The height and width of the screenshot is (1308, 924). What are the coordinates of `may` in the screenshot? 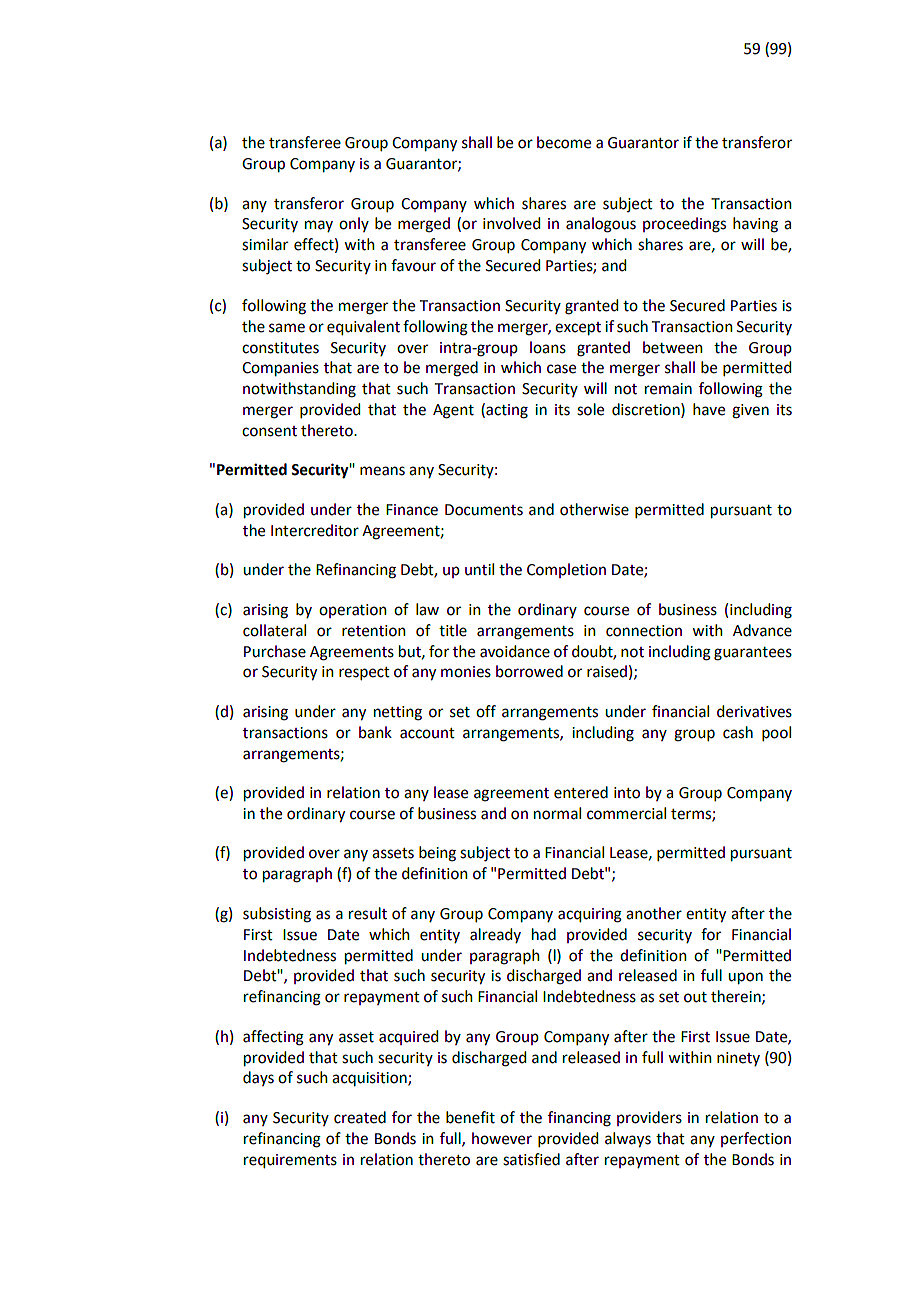 It's located at (319, 226).
